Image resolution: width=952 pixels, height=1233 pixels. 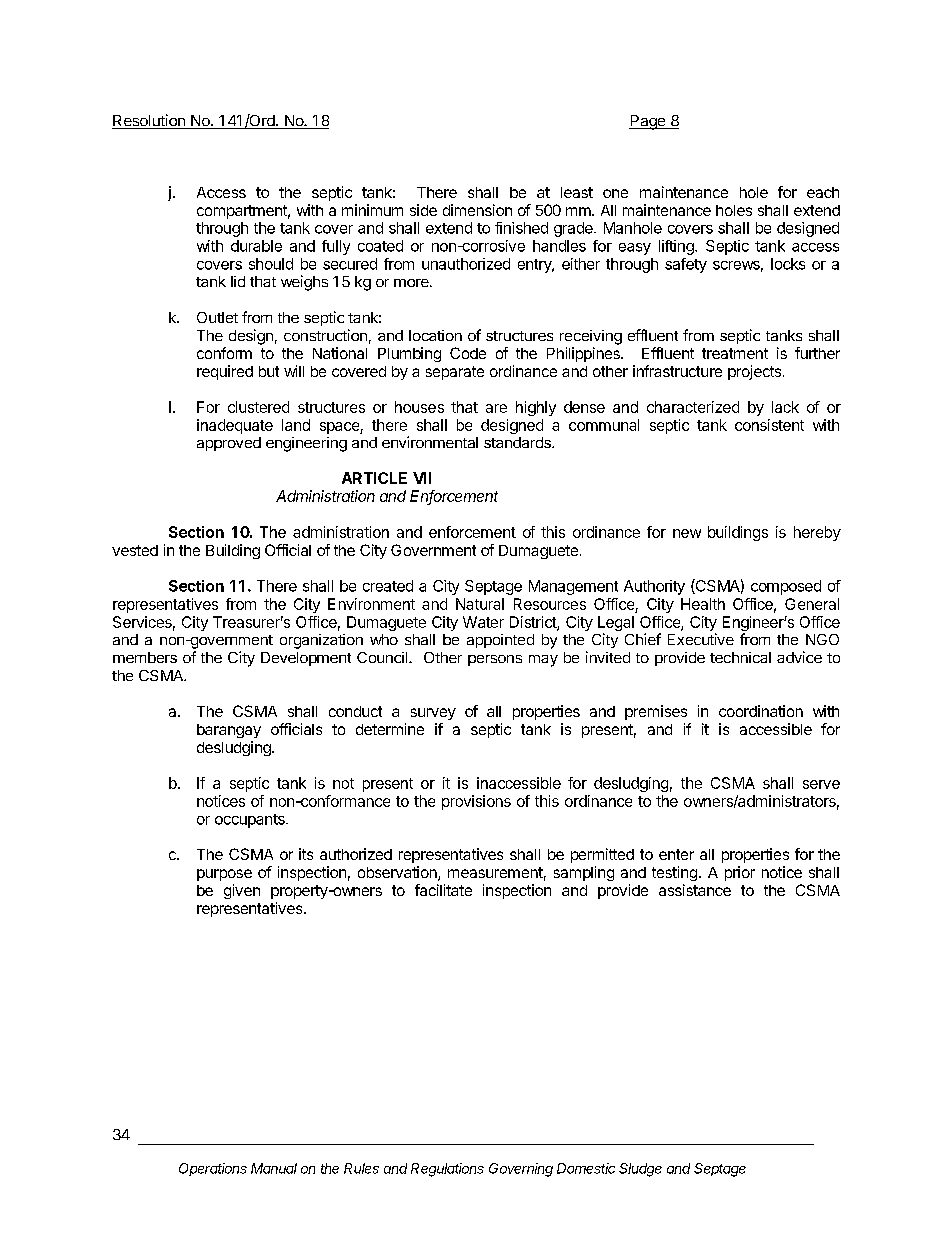 What do you see at coordinates (477, 210) in the image?
I see `dimension` at bounding box center [477, 210].
